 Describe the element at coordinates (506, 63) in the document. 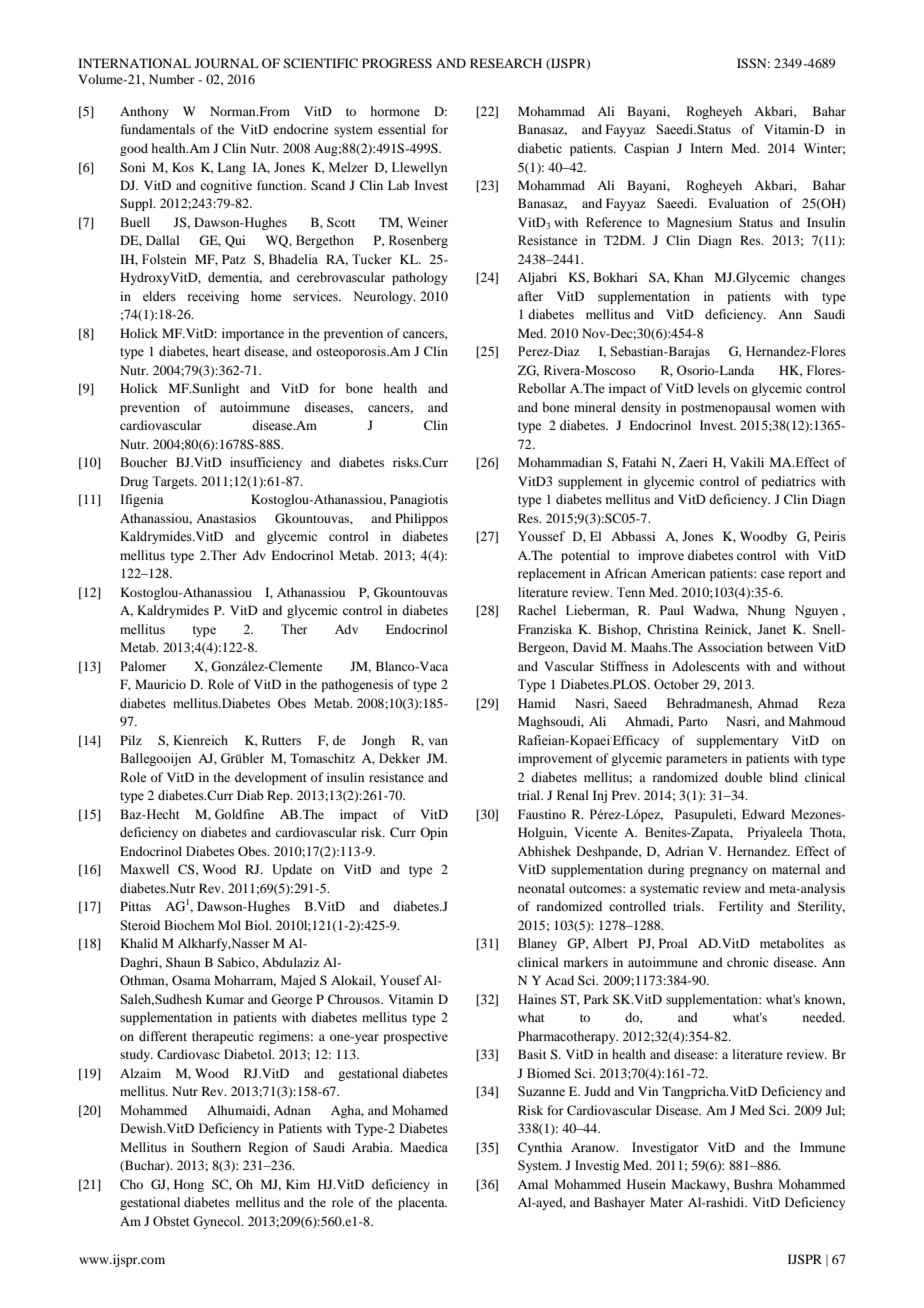

I see `RESEARCH` at that location.
